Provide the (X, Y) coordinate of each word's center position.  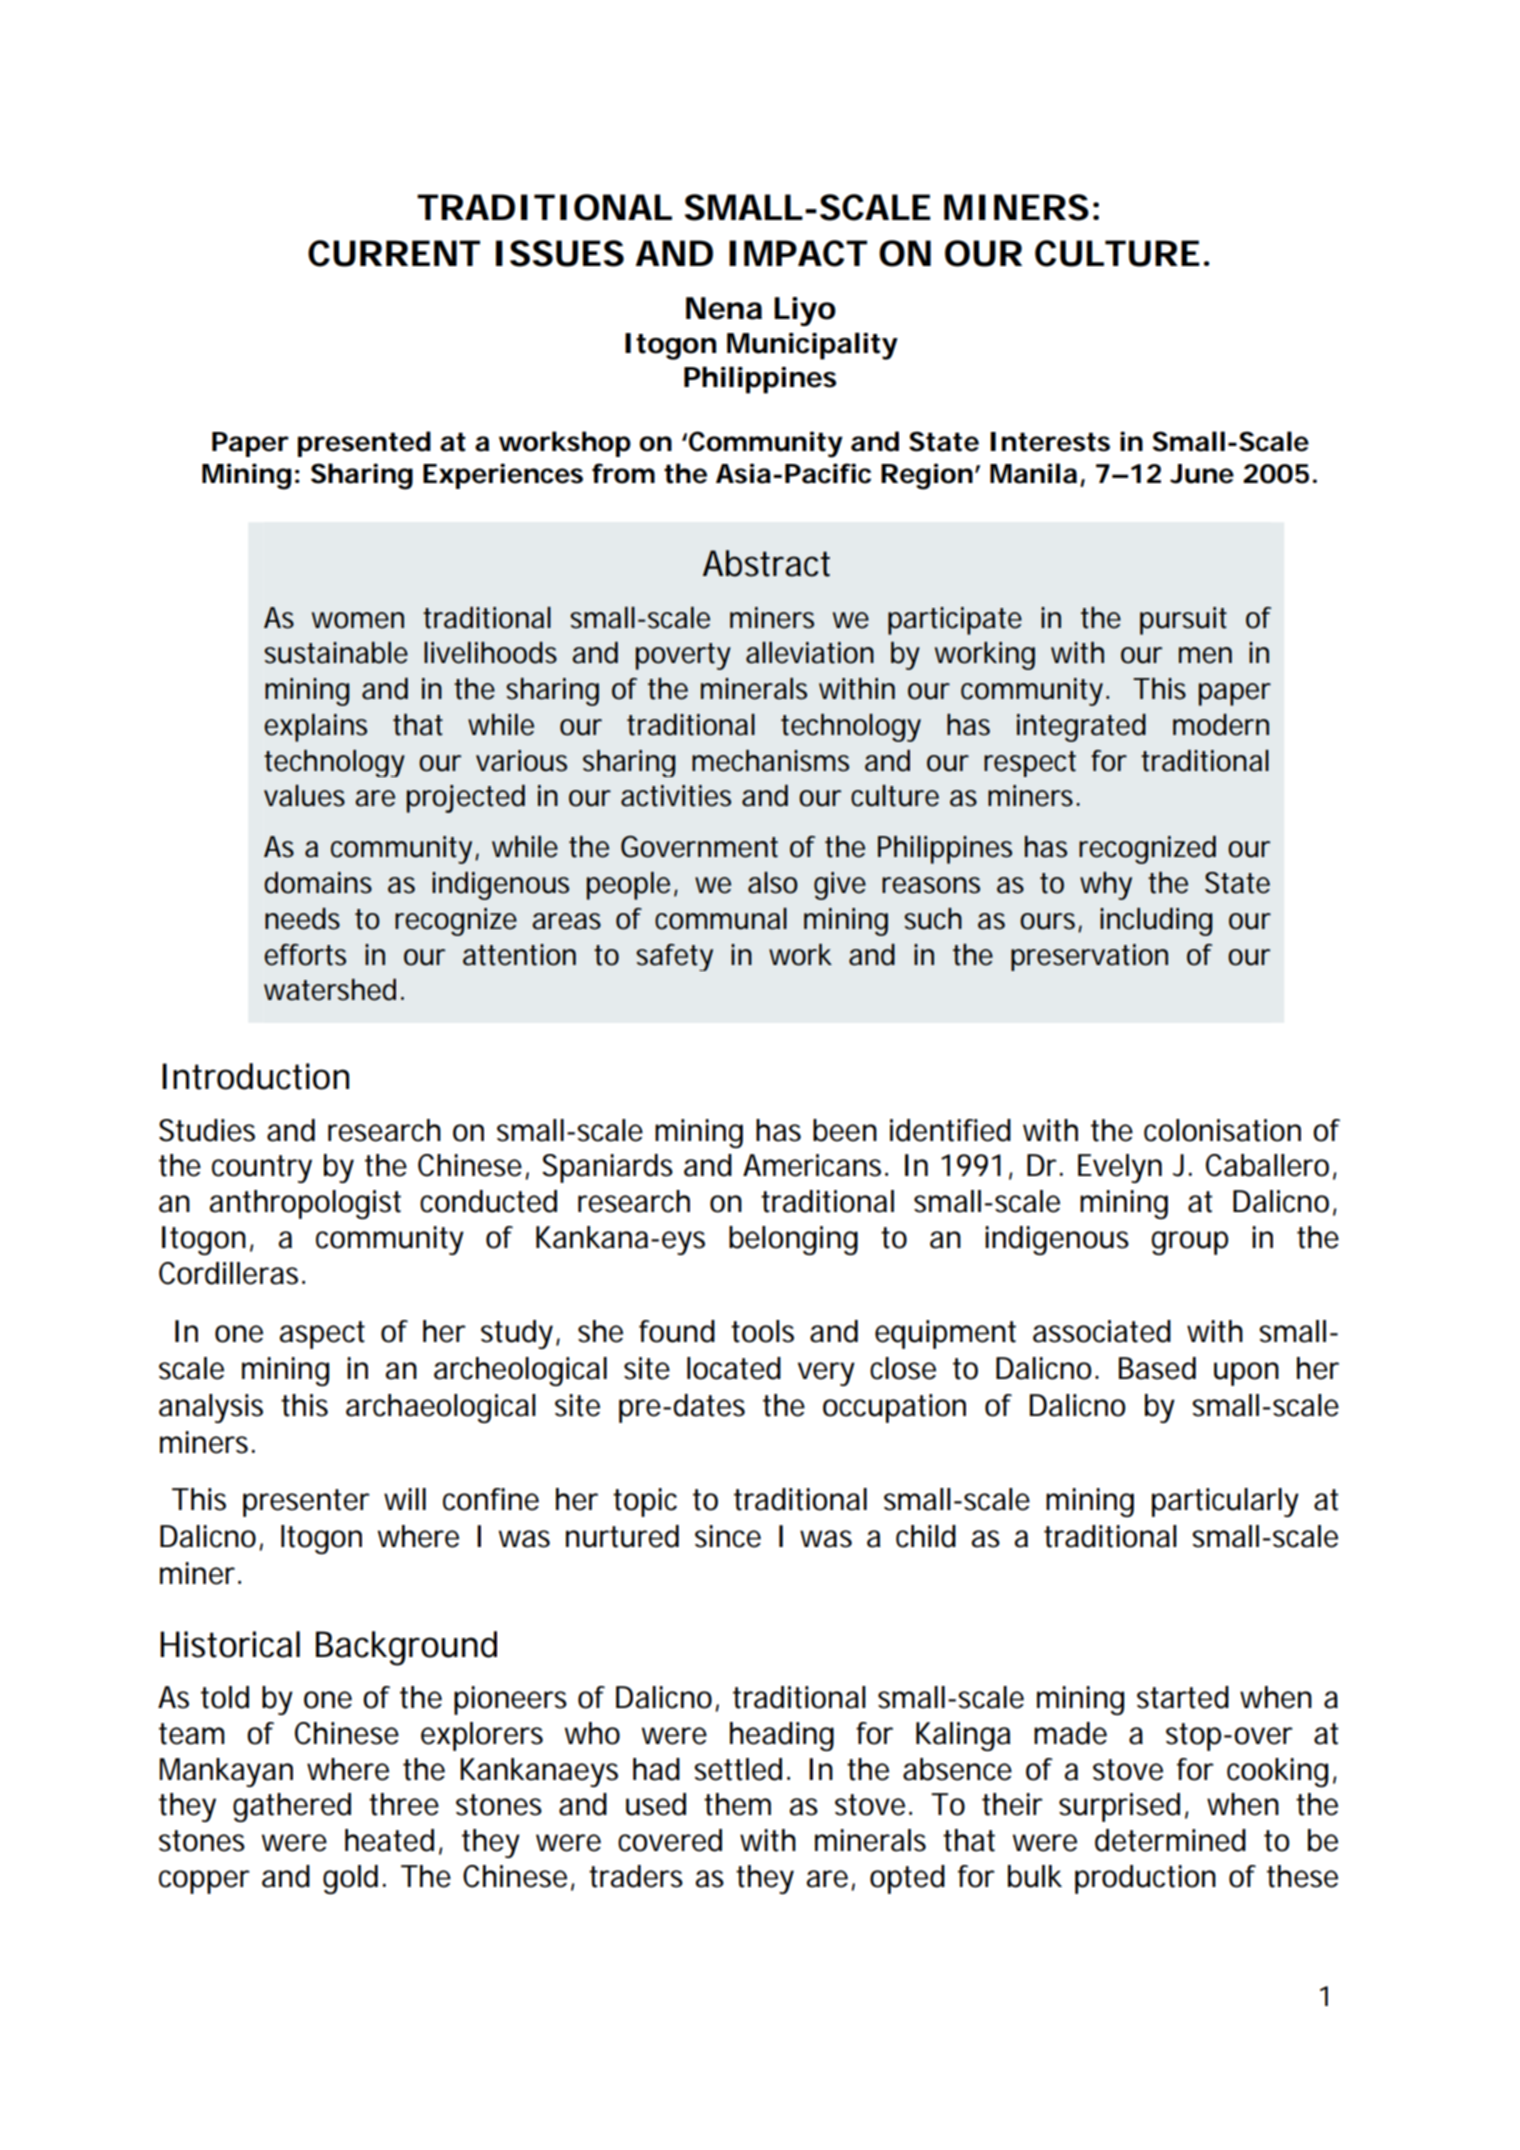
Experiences (503, 476)
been (845, 1130)
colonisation (1222, 1130)
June (1202, 474)
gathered (292, 1807)
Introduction (255, 1076)
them (737, 1804)
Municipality (812, 346)
